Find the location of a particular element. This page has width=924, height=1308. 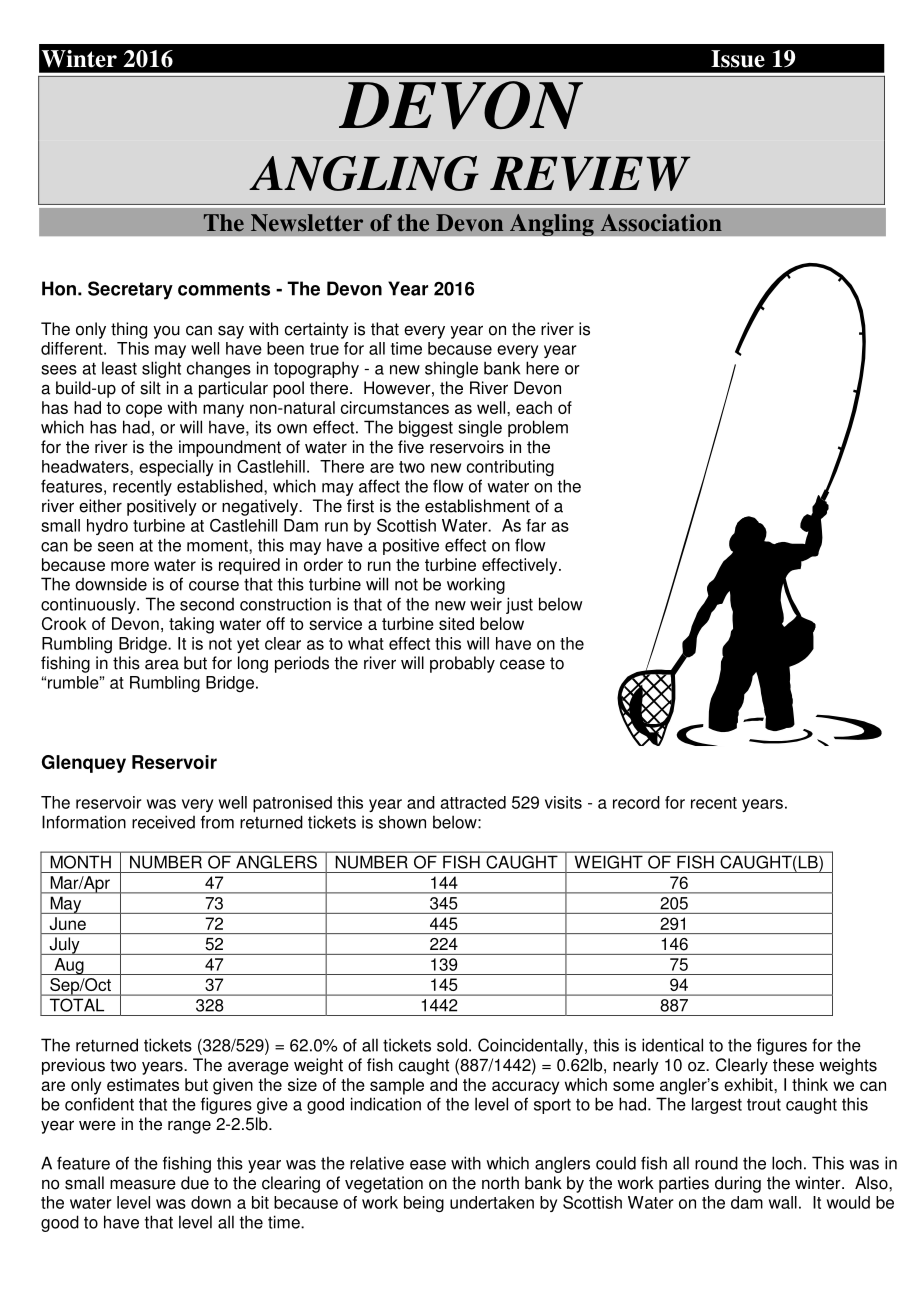

single is located at coordinates (480, 428).
